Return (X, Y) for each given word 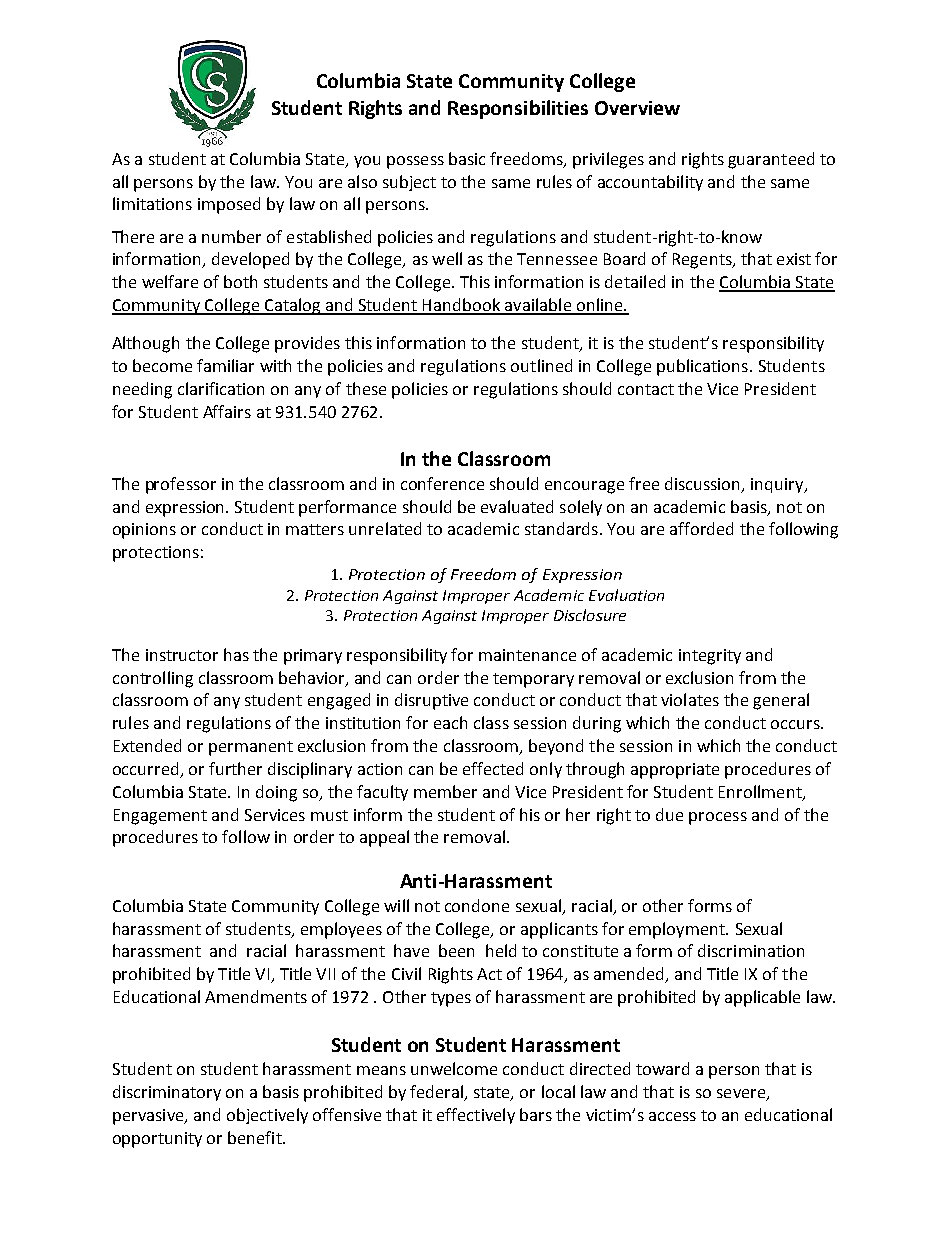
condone (477, 905)
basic (467, 158)
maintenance (527, 655)
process (718, 818)
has (236, 654)
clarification (221, 388)
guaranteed (771, 160)
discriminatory (167, 1093)
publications (702, 367)
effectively (476, 1116)
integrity (710, 657)
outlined (541, 365)
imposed (229, 205)
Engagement (160, 817)
